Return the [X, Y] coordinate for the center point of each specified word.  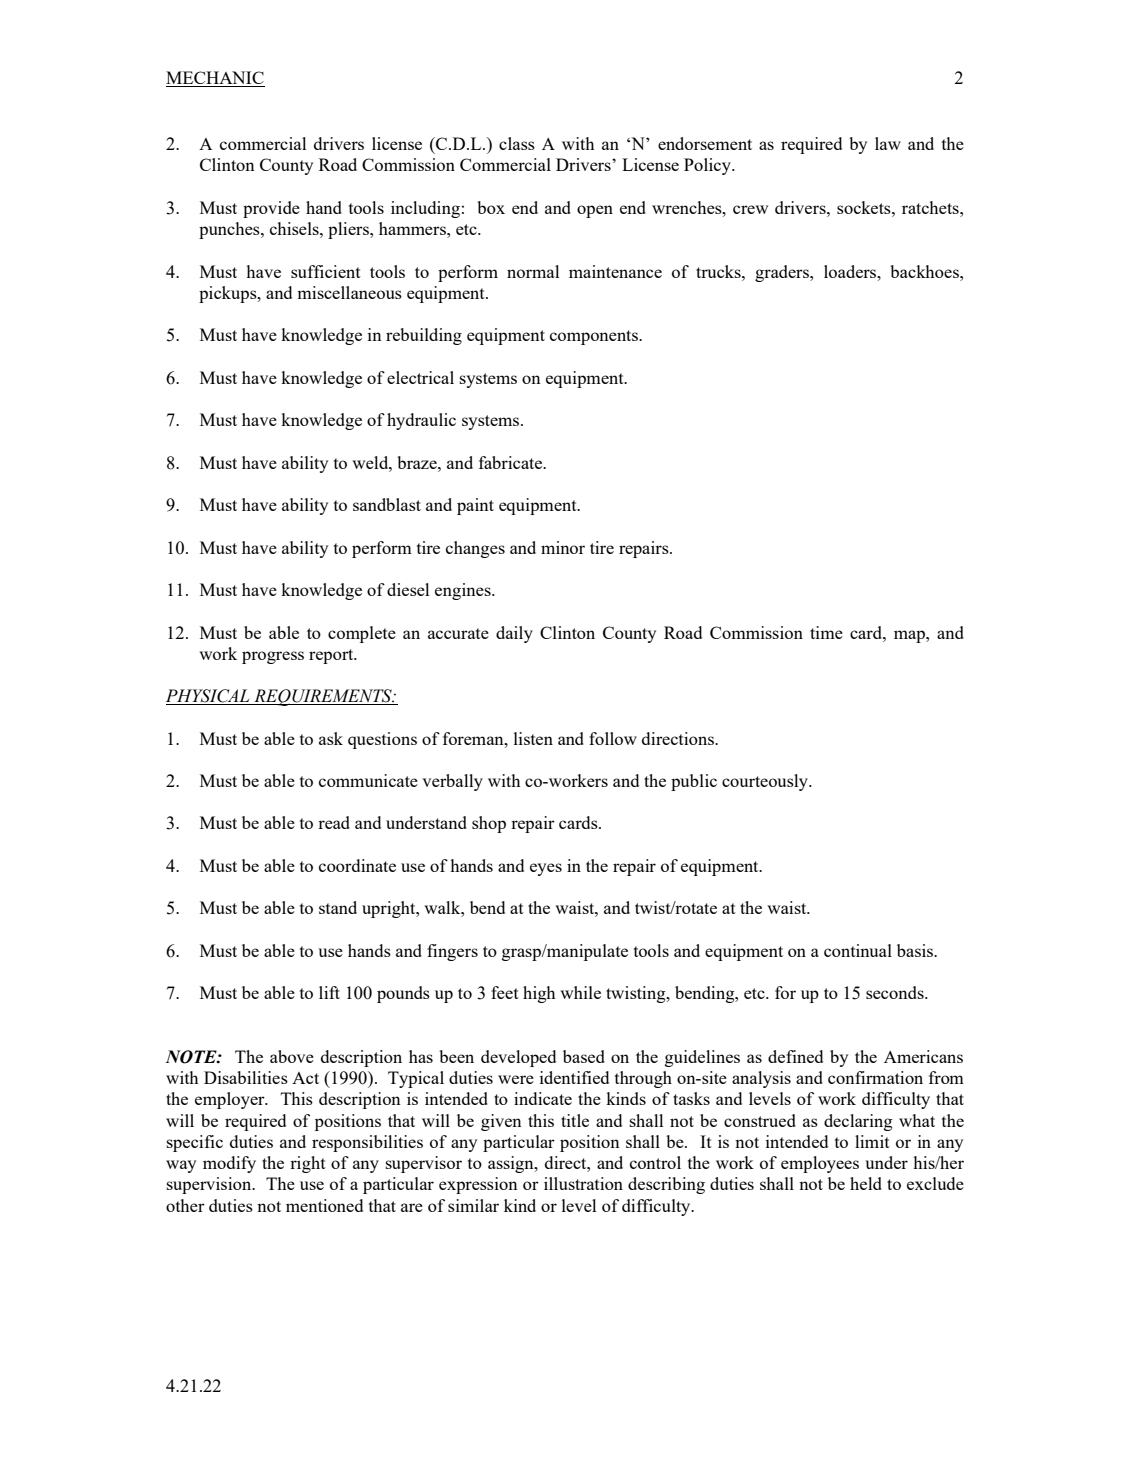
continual [858, 950]
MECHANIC [215, 77]
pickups [229, 294]
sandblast [387, 504]
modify [229, 1164]
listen [533, 738]
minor [563, 547]
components [595, 337]
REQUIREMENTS [323, 697]
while [580, 992]
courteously [766, 782]
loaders [851, 271]
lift [329, 992]
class [517, 143]
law [888, 143]
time [826, 632]
